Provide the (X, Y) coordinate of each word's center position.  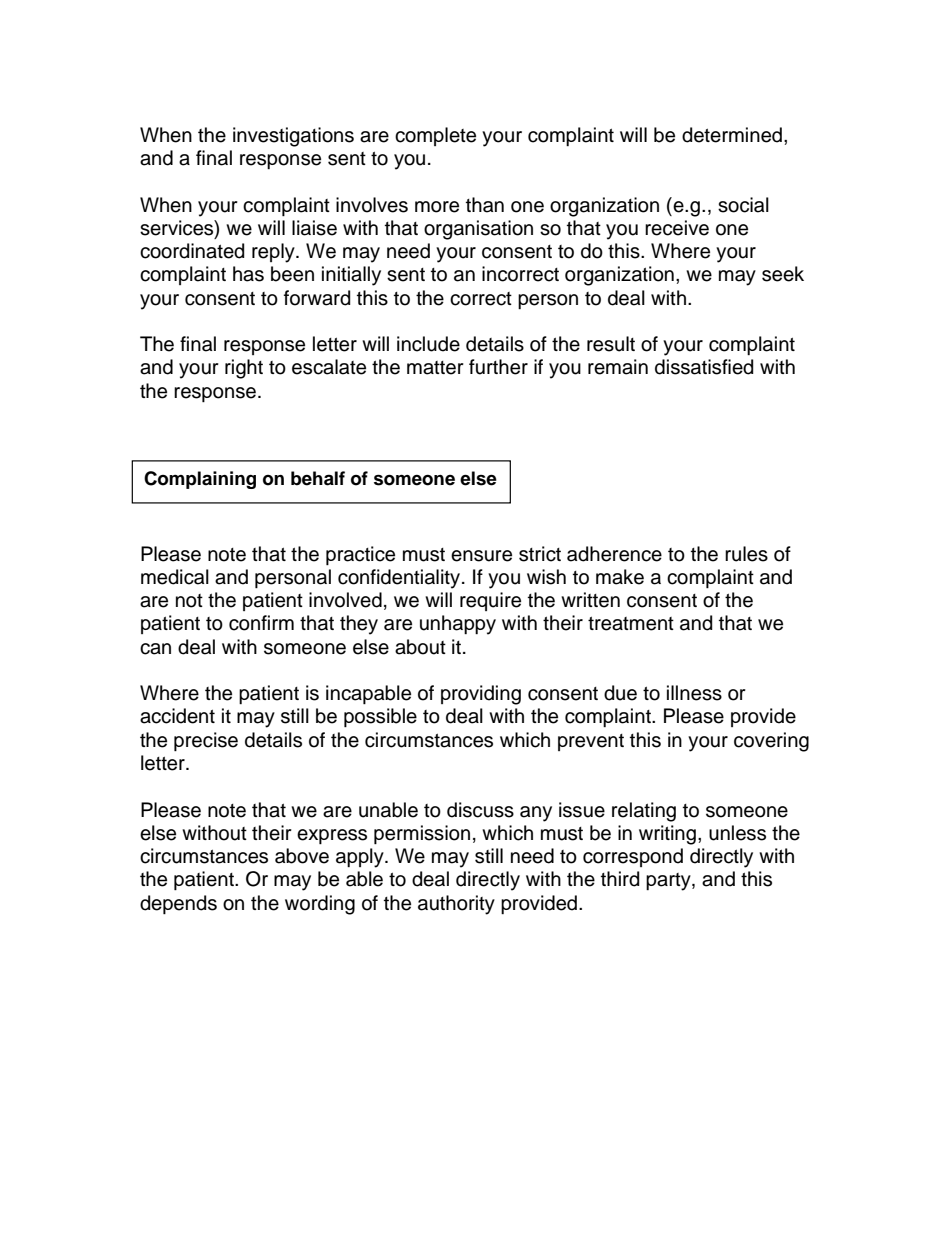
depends (178, 904)
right (244, 369)
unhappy (458, 625)
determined (732, 135)
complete (435, 136)
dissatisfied (704, 367)
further (498, 367)
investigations (293, 137)
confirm (261, 623)
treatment (631, 624)
